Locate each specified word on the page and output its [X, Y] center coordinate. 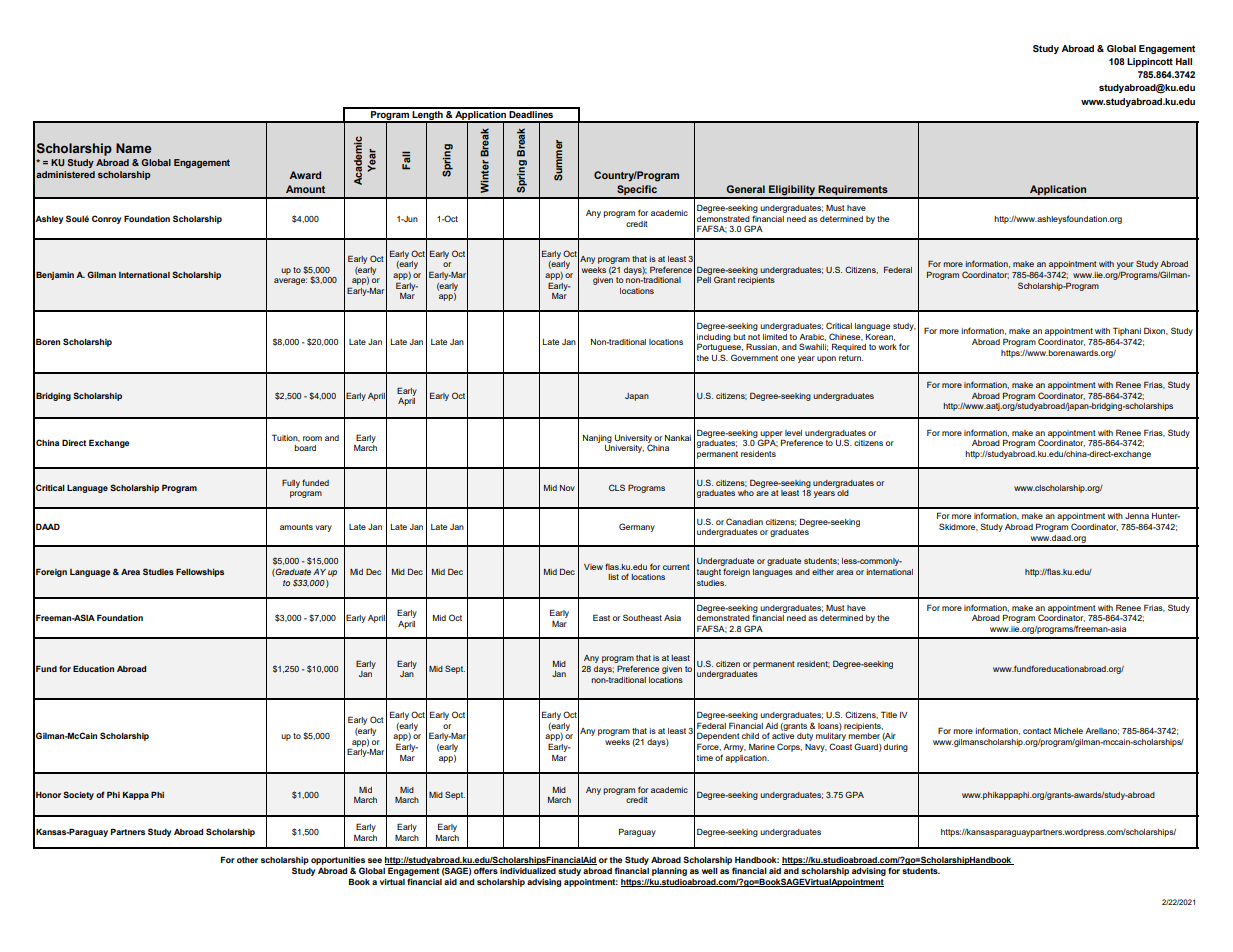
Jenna [1137, 516]
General [745, 189]
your [1125, 267]
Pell [704, 279]
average [290, 281]
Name [134, 148]
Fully [291, 483]
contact [1037, 731]
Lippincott [1150, 62]
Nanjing [597, 439]
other [247, 860]
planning [669, 872]
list [613, 577]
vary [323, 528]
